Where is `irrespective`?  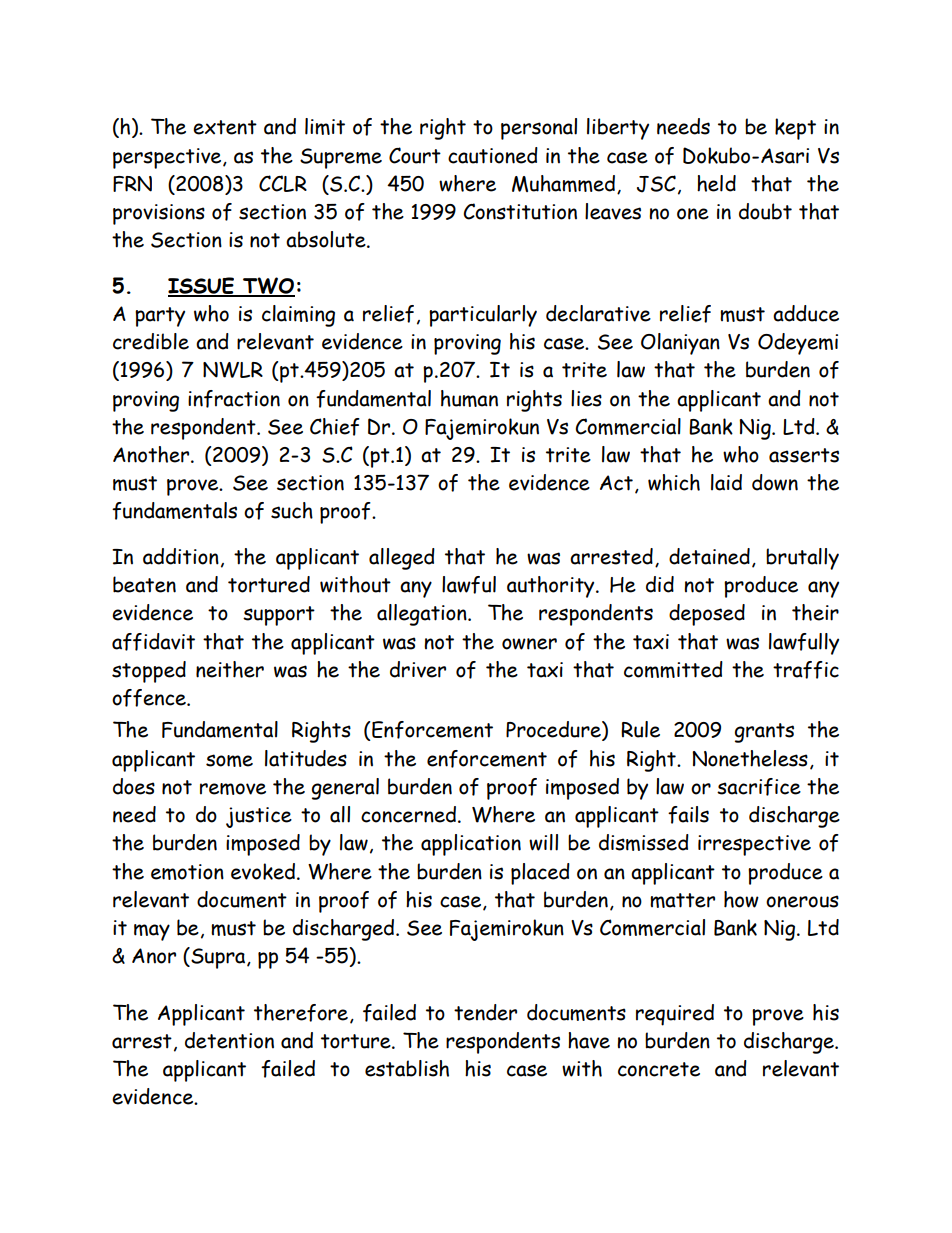 irrespective is located at coordinates (754, 845).
